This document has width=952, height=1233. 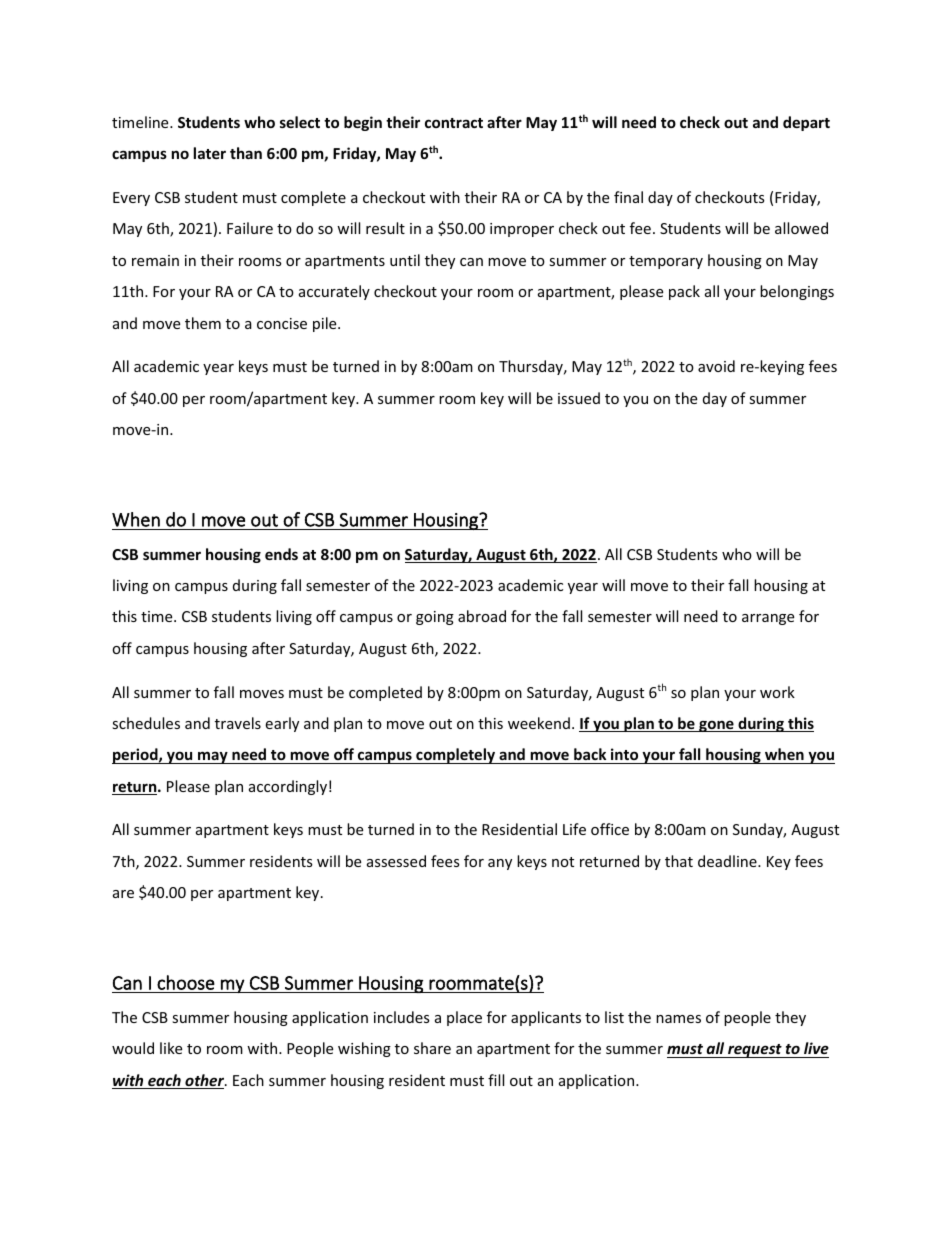 What do you see at coordinates (281, 554) in the document?
I see `ends` at bounding box center [281, 554].
